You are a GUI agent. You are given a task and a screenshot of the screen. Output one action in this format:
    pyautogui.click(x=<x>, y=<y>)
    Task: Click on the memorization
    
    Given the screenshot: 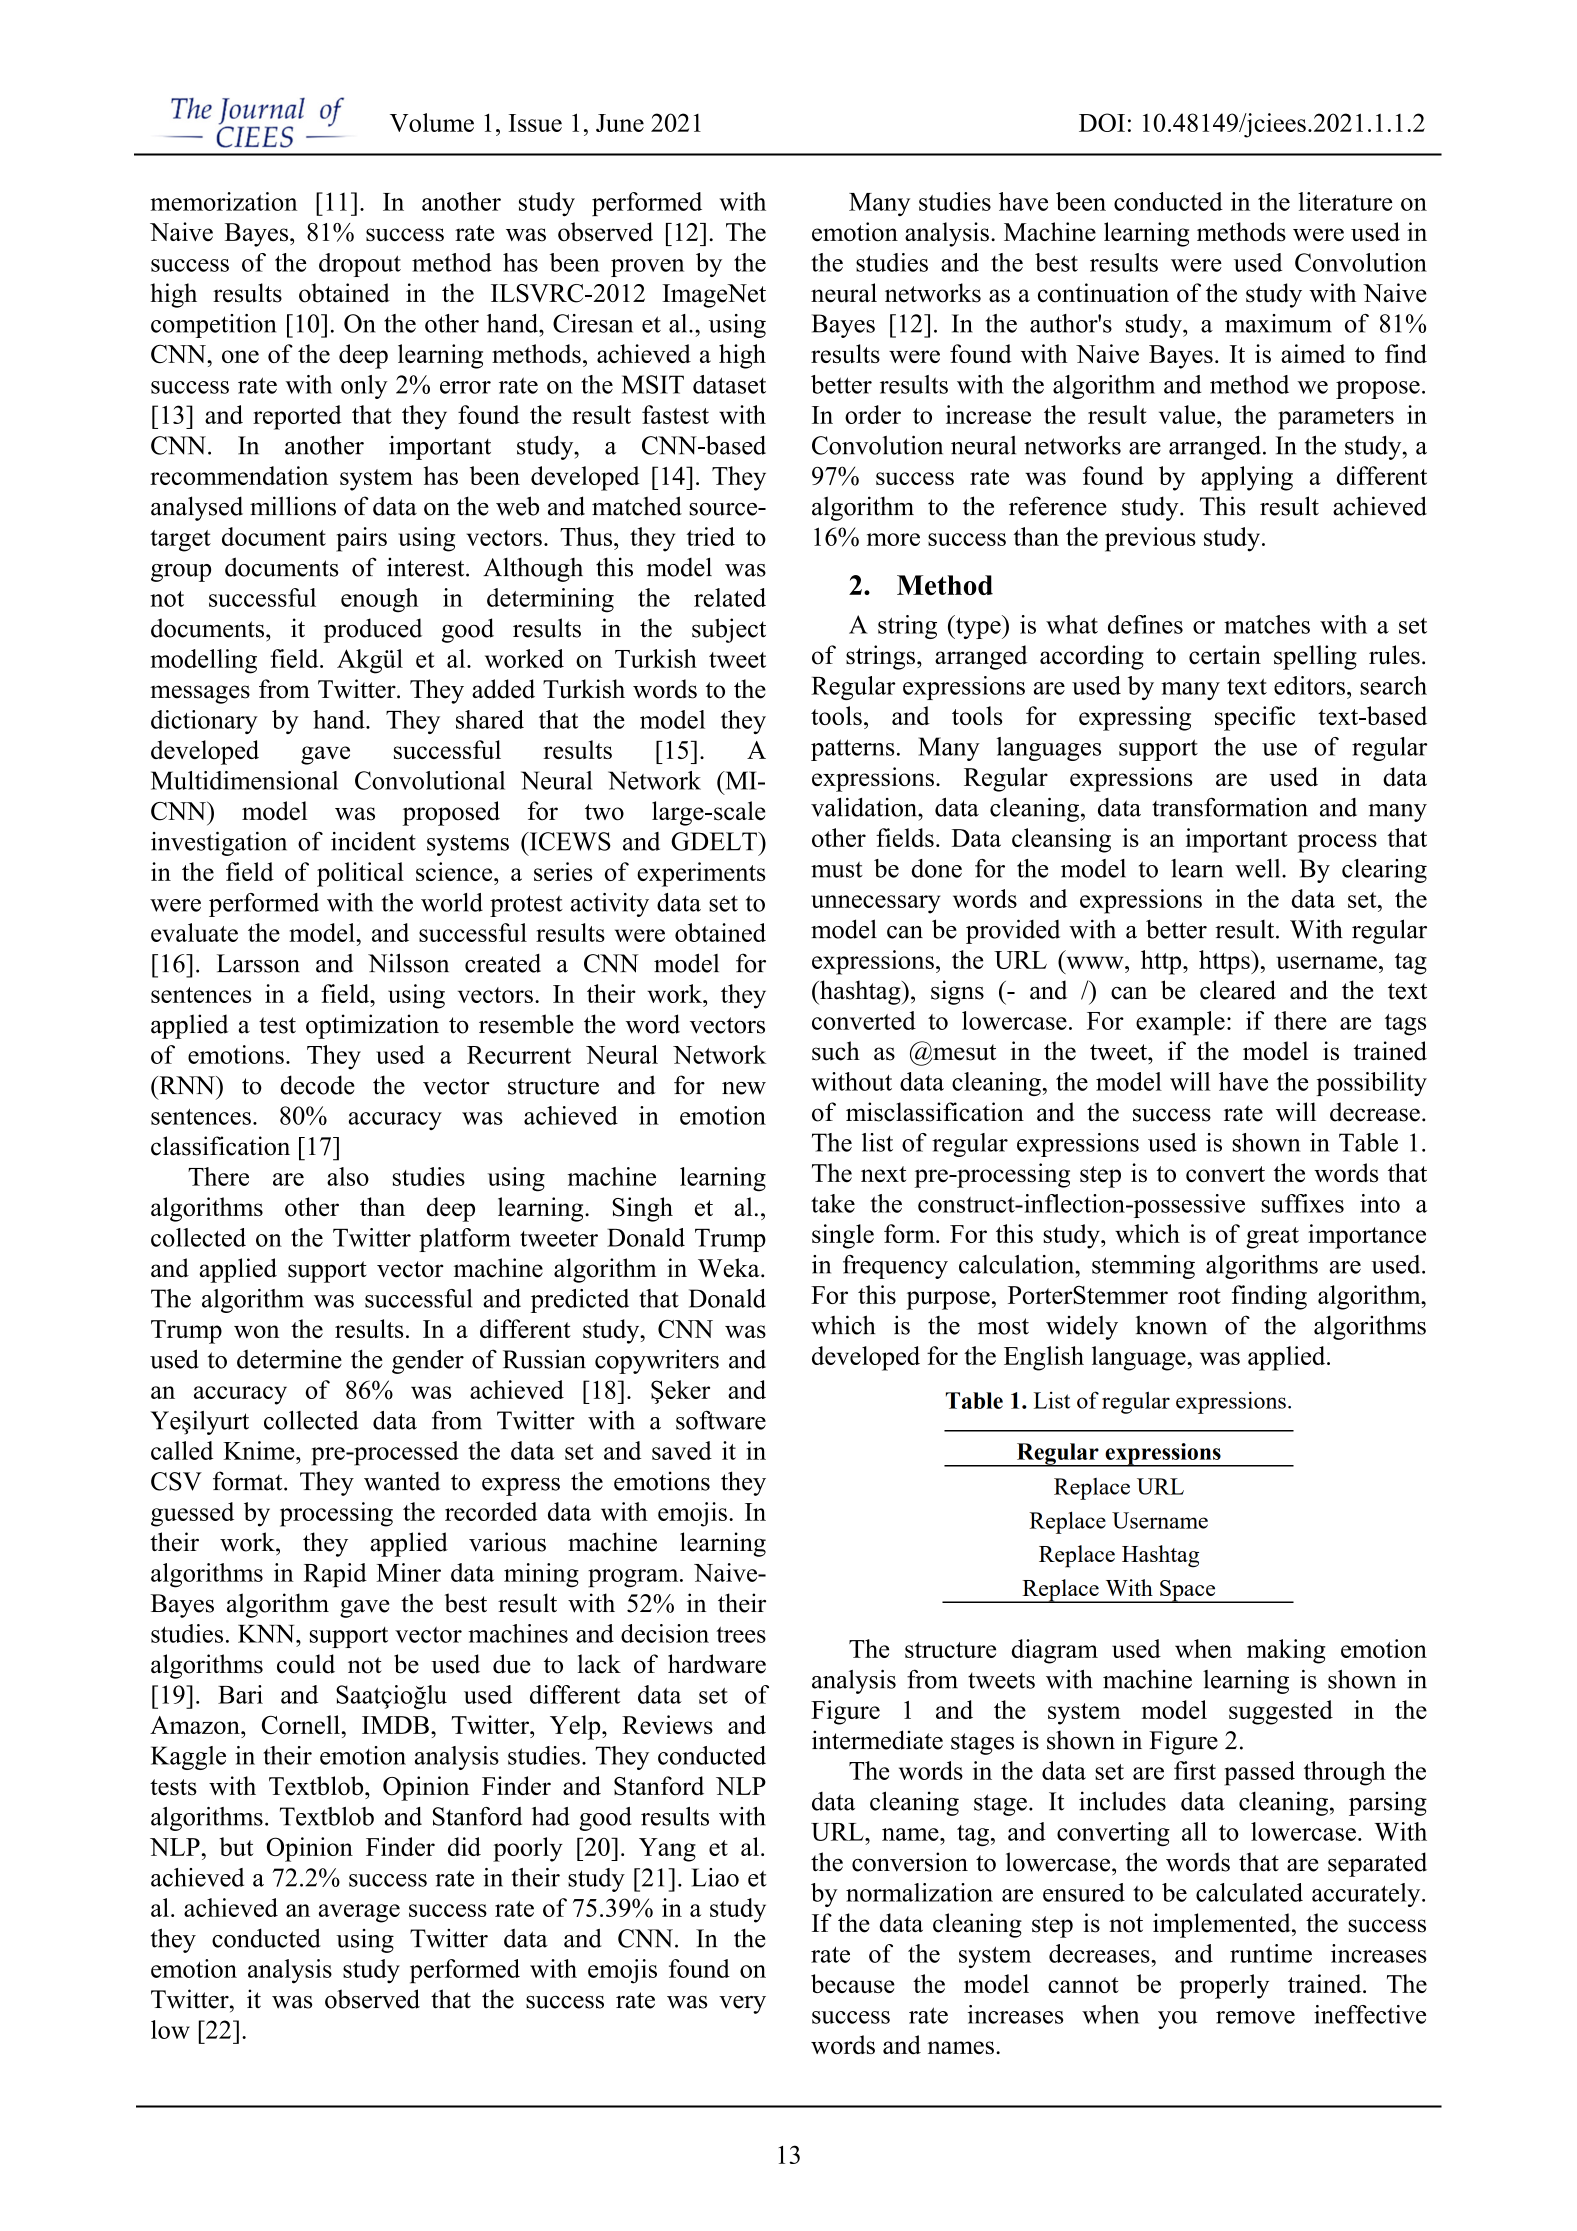 What is the action you would take?
    pyautogui.click(x=223, y=201)
